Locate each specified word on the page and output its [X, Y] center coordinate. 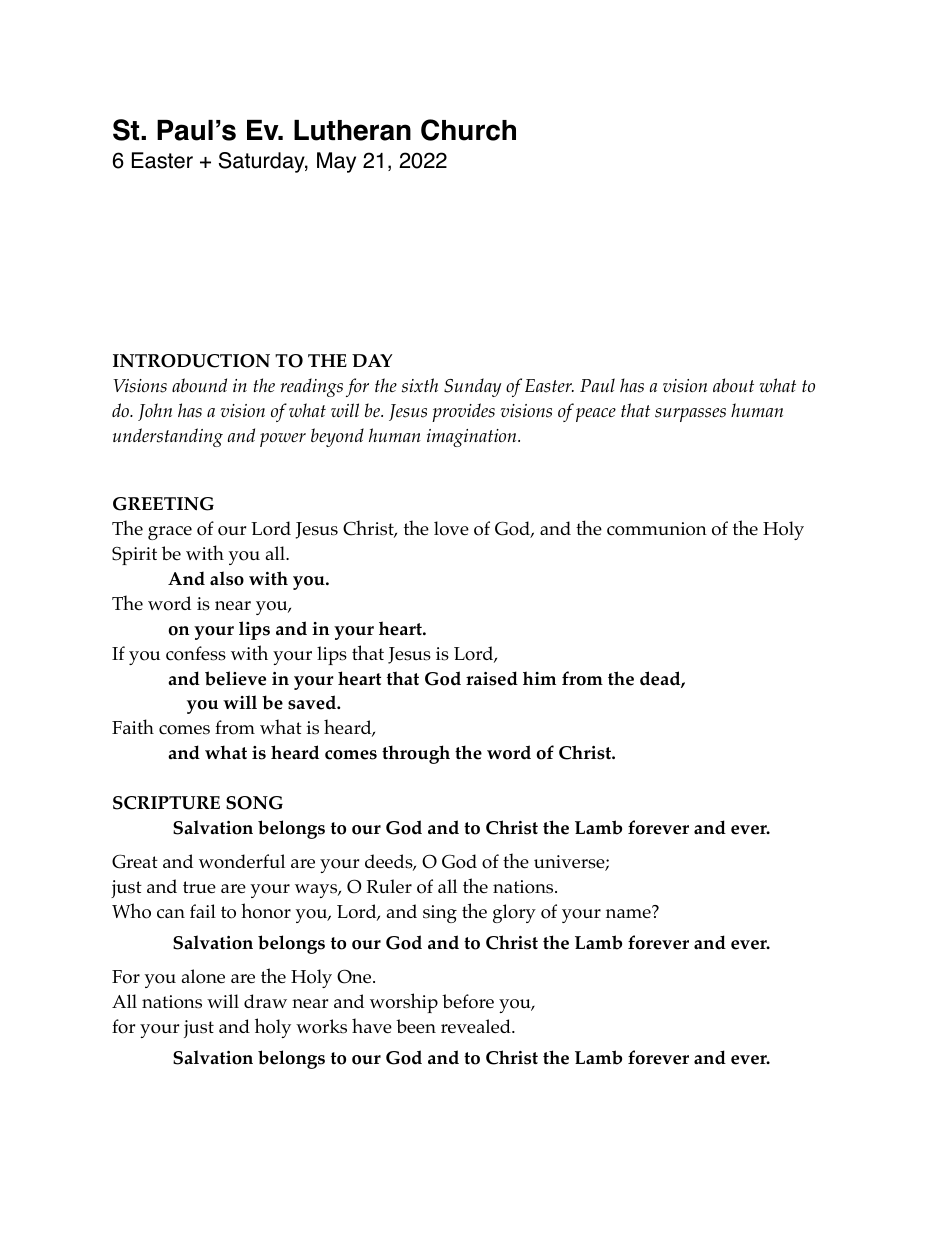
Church [468, 130]
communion [657, 529]
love [451, 528]
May [336, 162]
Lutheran [352, 130]
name [629, 912]
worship [404, 1003]
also [227, 578]
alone [203, 976]
